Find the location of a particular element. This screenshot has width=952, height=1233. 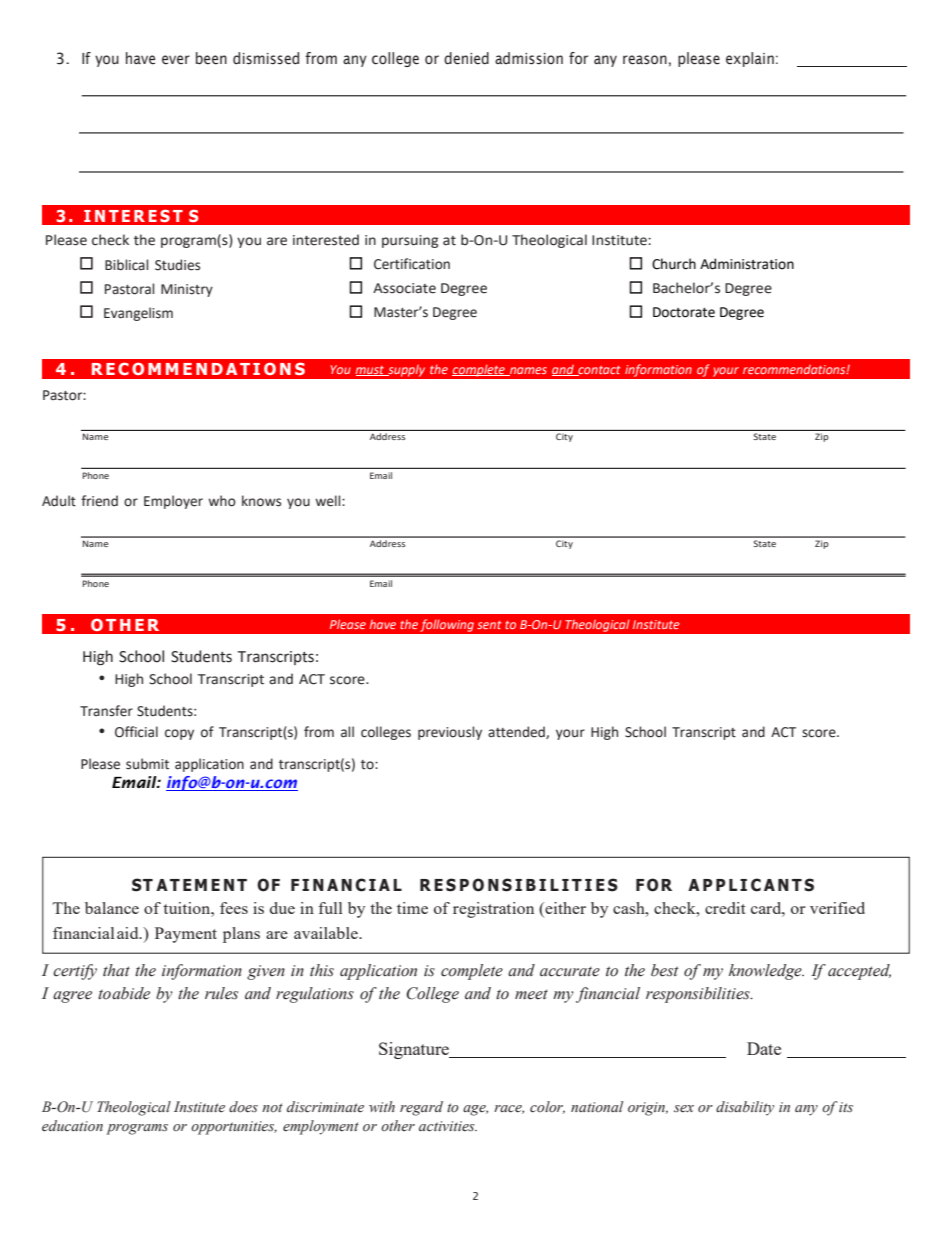

sent is located at coordinates (489, 625).
